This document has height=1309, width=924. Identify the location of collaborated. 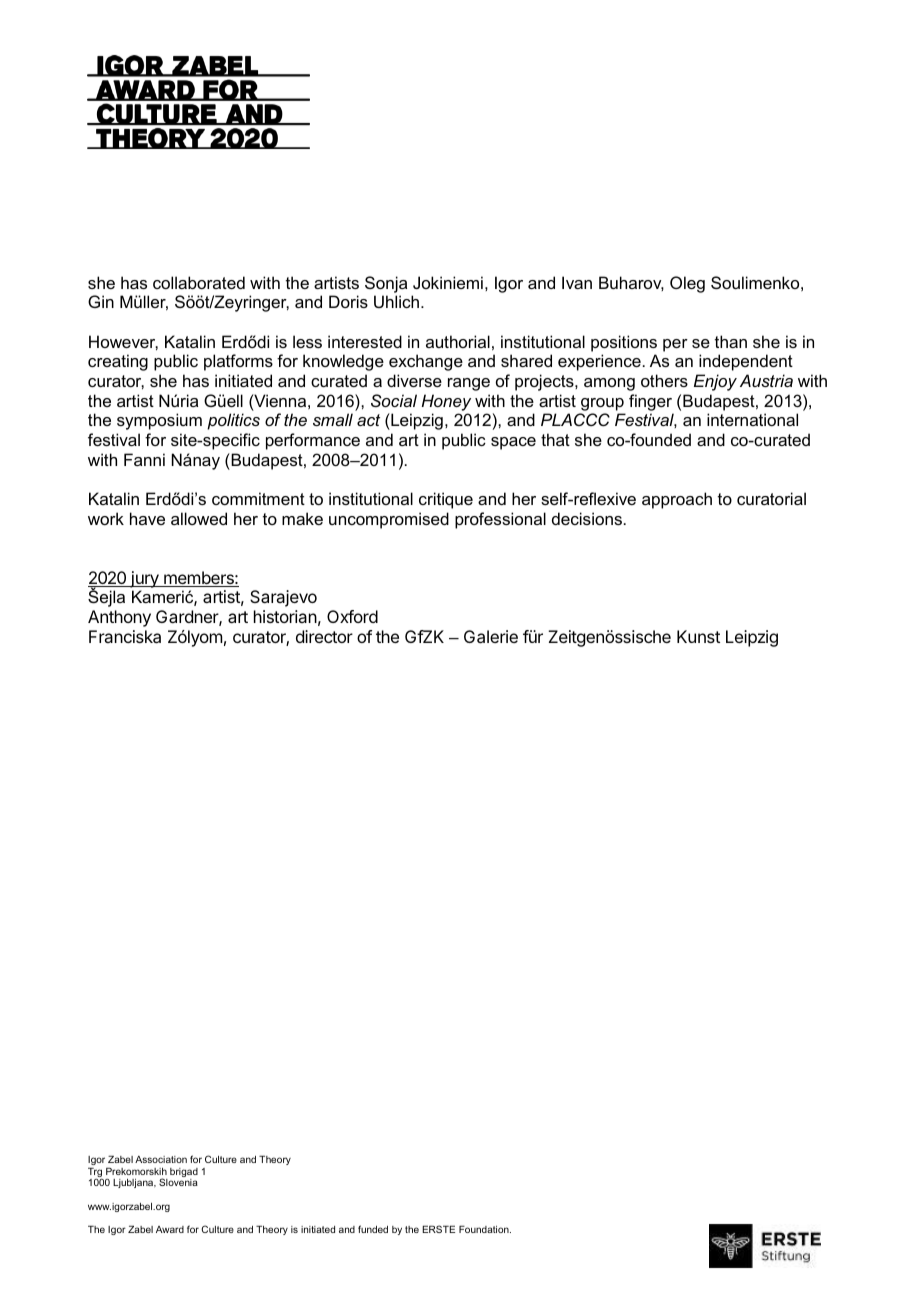
(199, 282).
